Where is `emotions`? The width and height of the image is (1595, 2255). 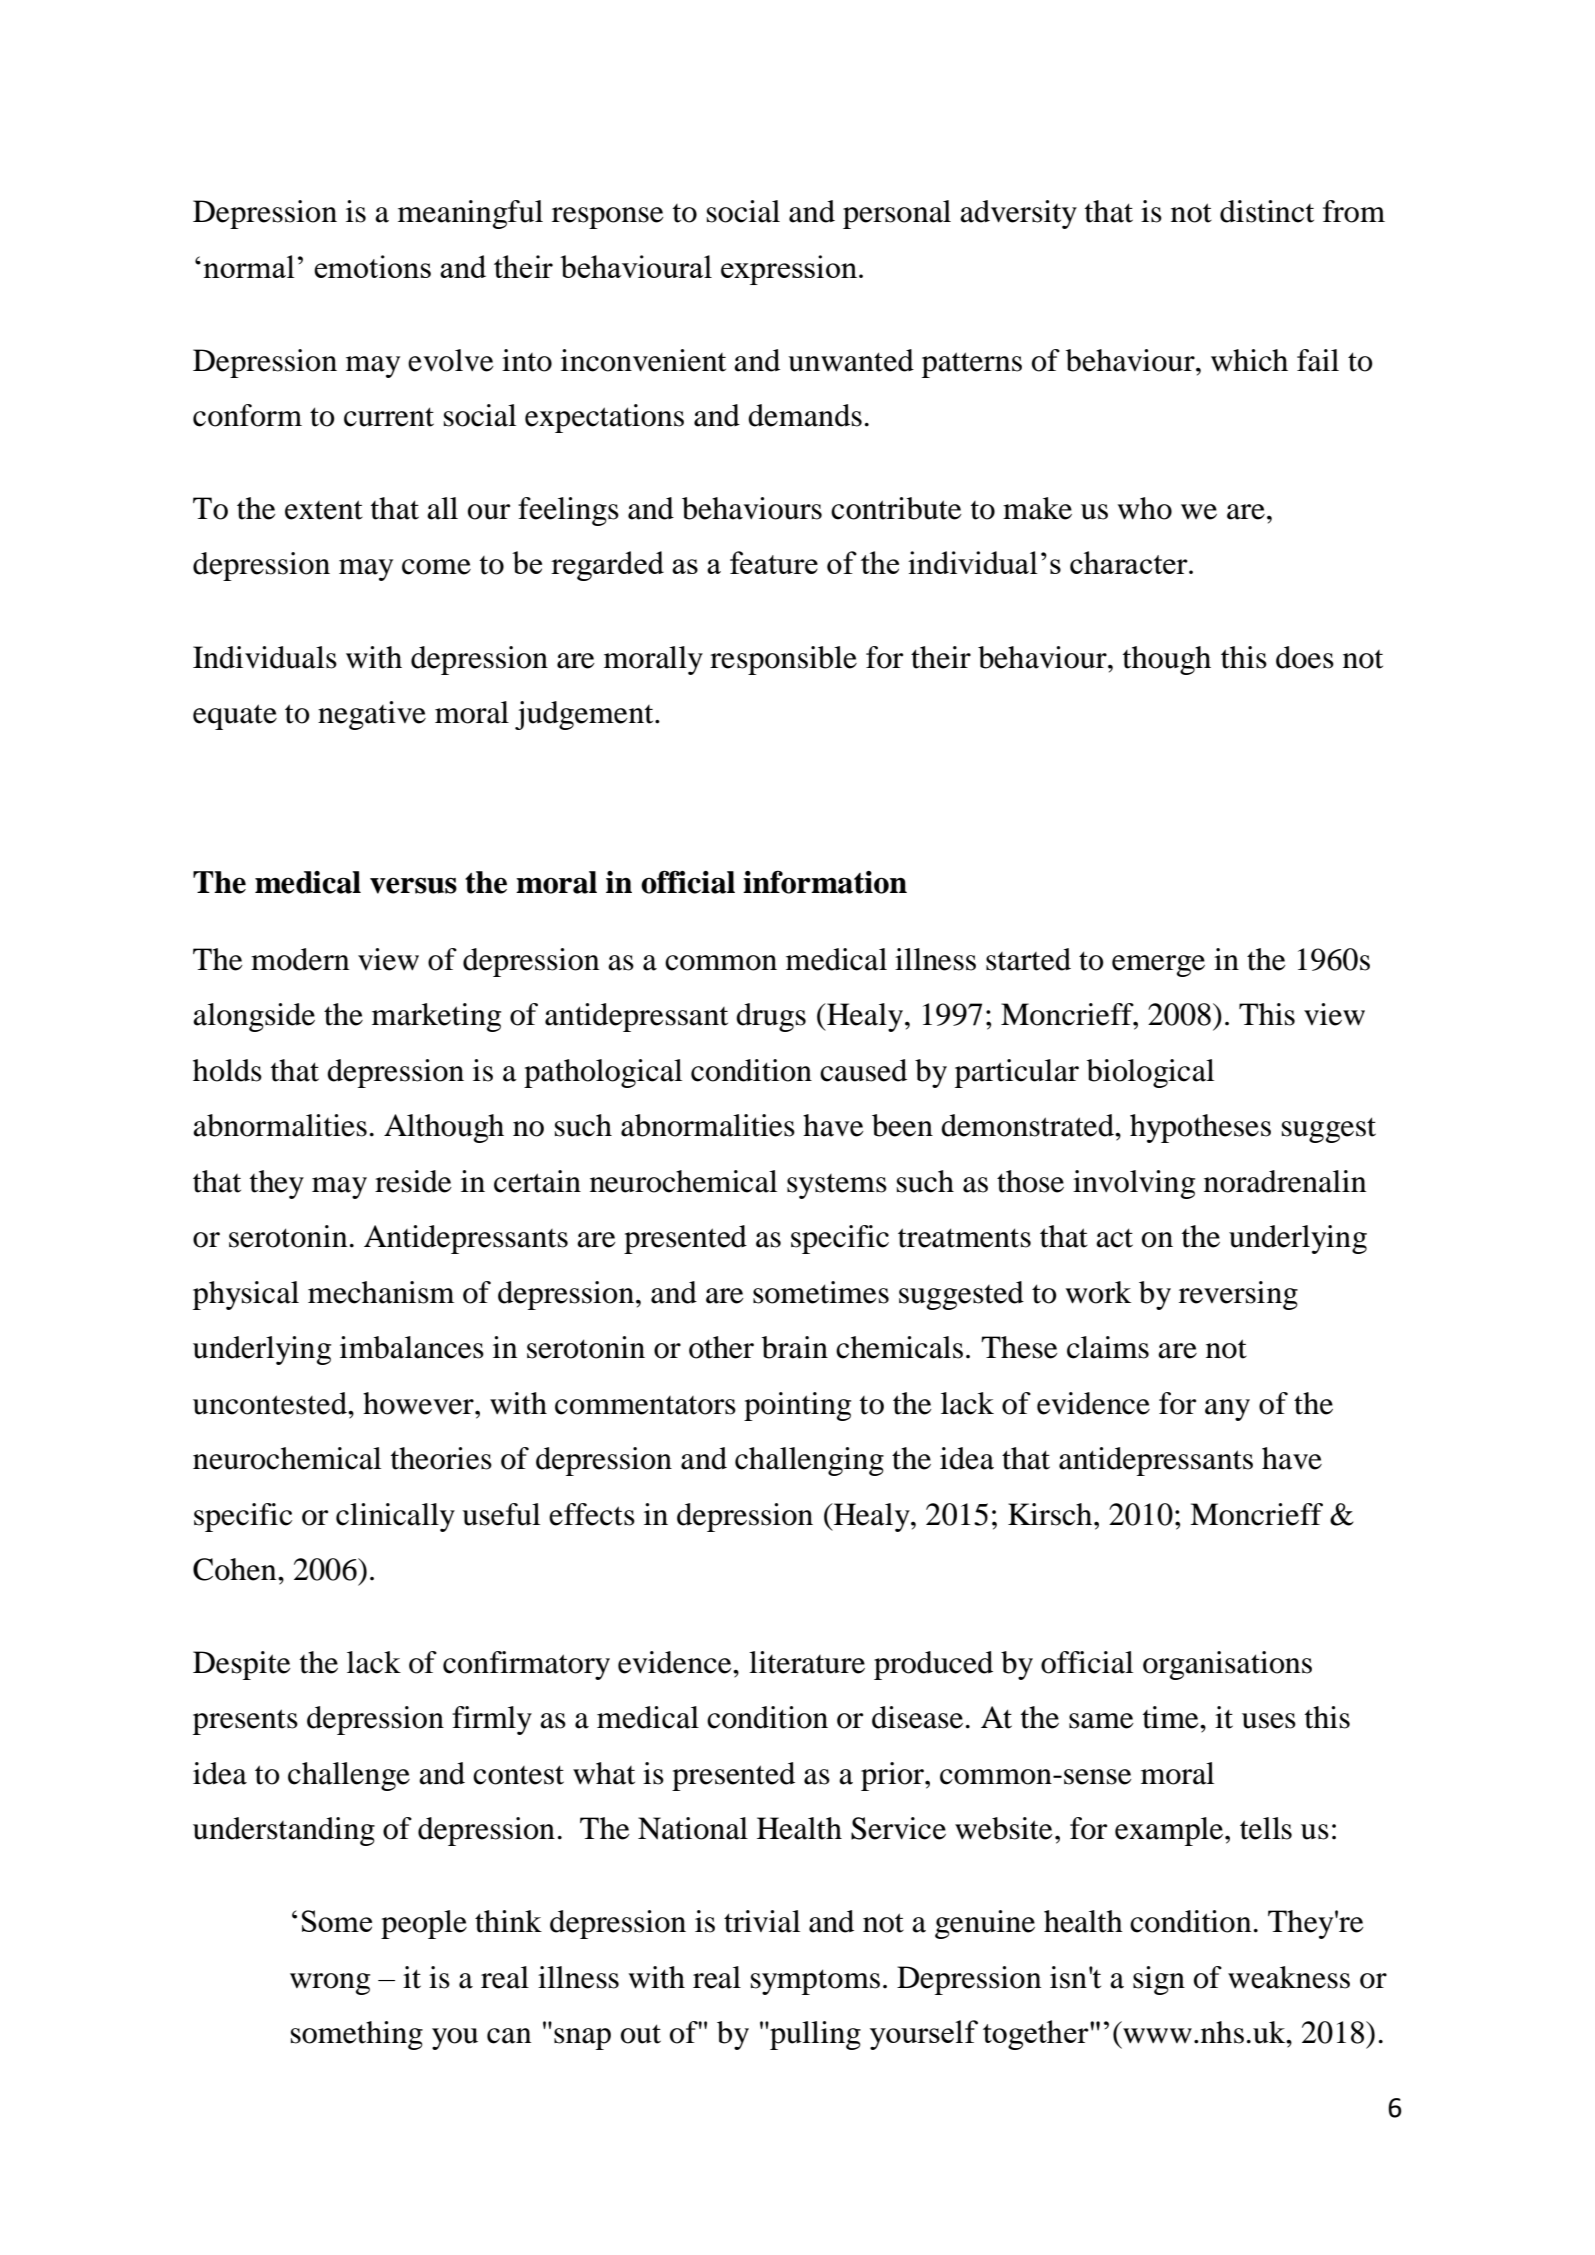
emotions is located at coordinates (372, 266).
